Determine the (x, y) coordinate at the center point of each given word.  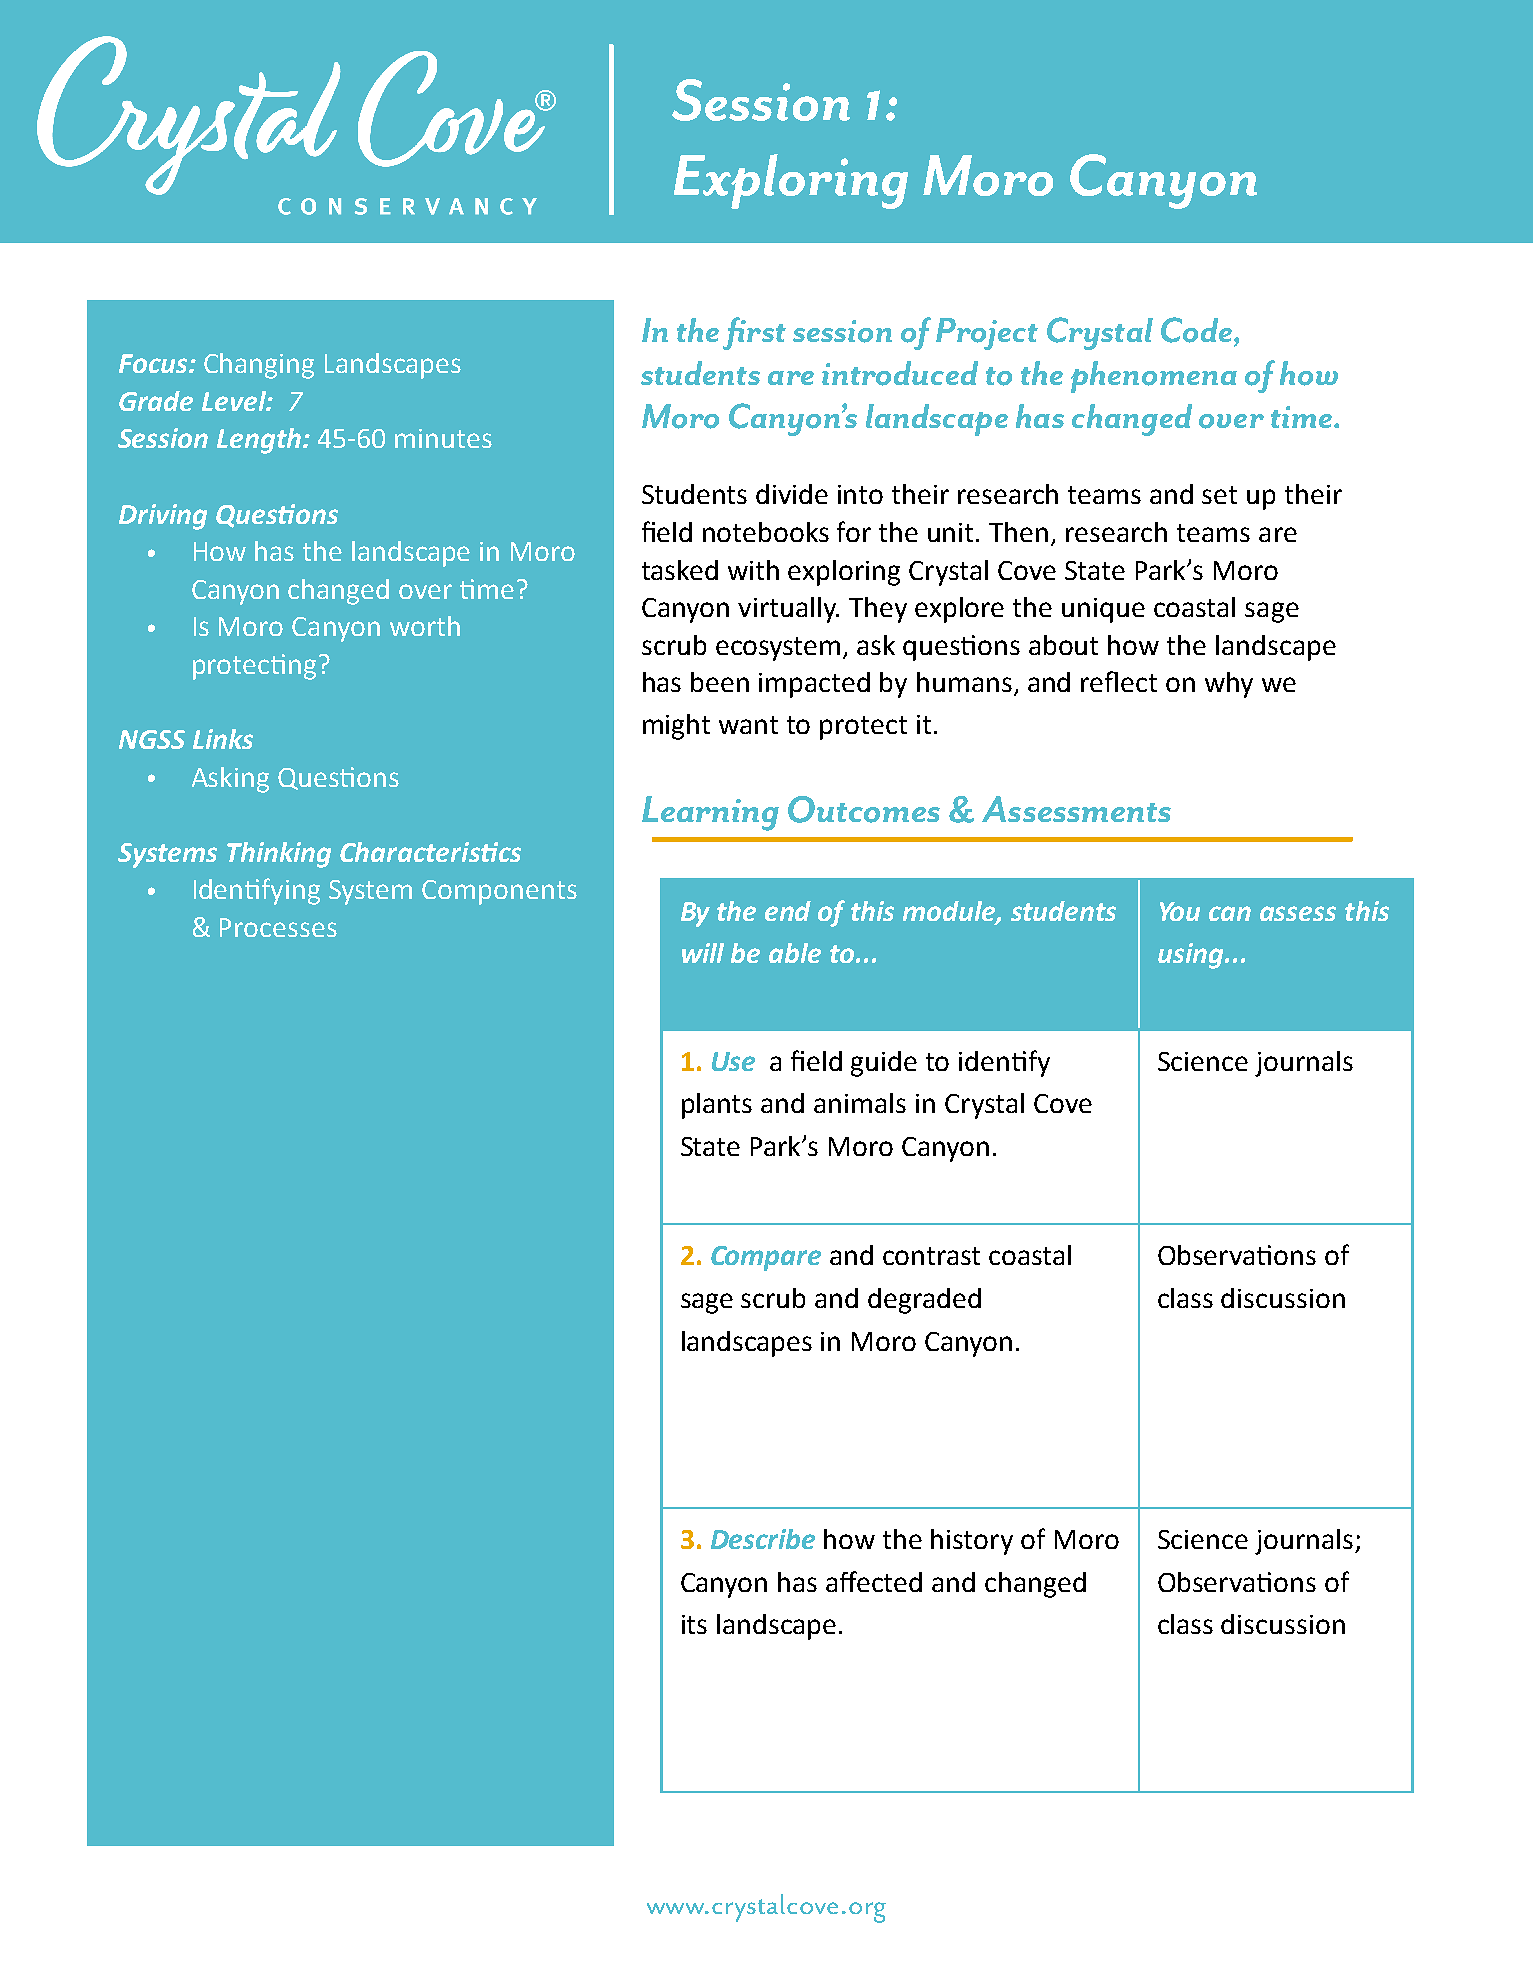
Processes (278, 927)
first (754, 333)
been (720, 682)
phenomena (1154, 377)
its (694, 1624)
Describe (763, 1539)
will (703, 953)
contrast (931, 1256)
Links (223, 739)
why (1229, 685)
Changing (259, 366)
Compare (766, 1258)
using (1192, 956)
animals (860, 1103)
